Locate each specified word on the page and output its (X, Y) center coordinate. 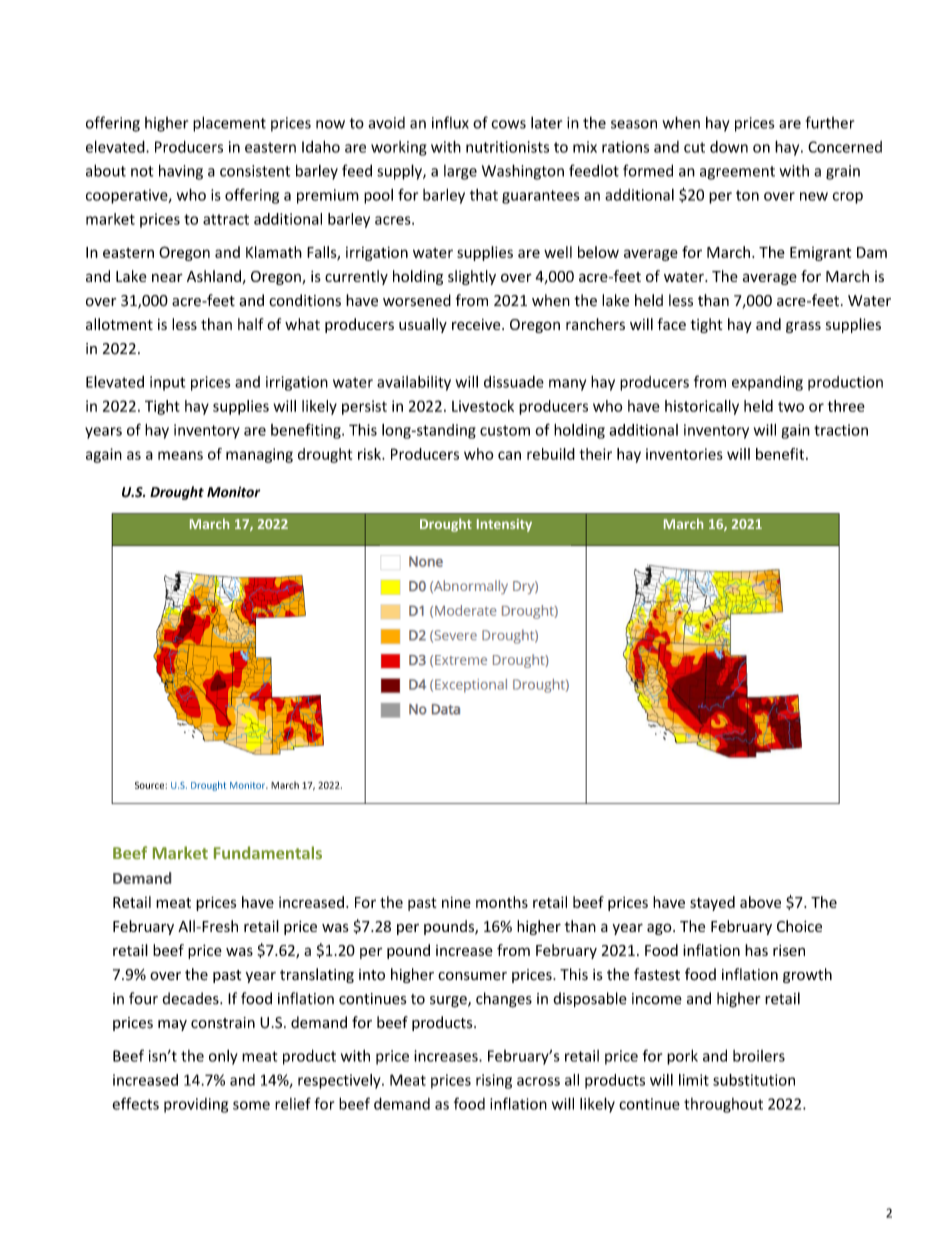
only (223, 1057)
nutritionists (507, 147)
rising (494, 1081)
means (180, 455)
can (509, 455)
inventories (684, 454)
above (760, 902)
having (181, 172)
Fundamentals (268, 852)
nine (456, 902)
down (729, 147)
